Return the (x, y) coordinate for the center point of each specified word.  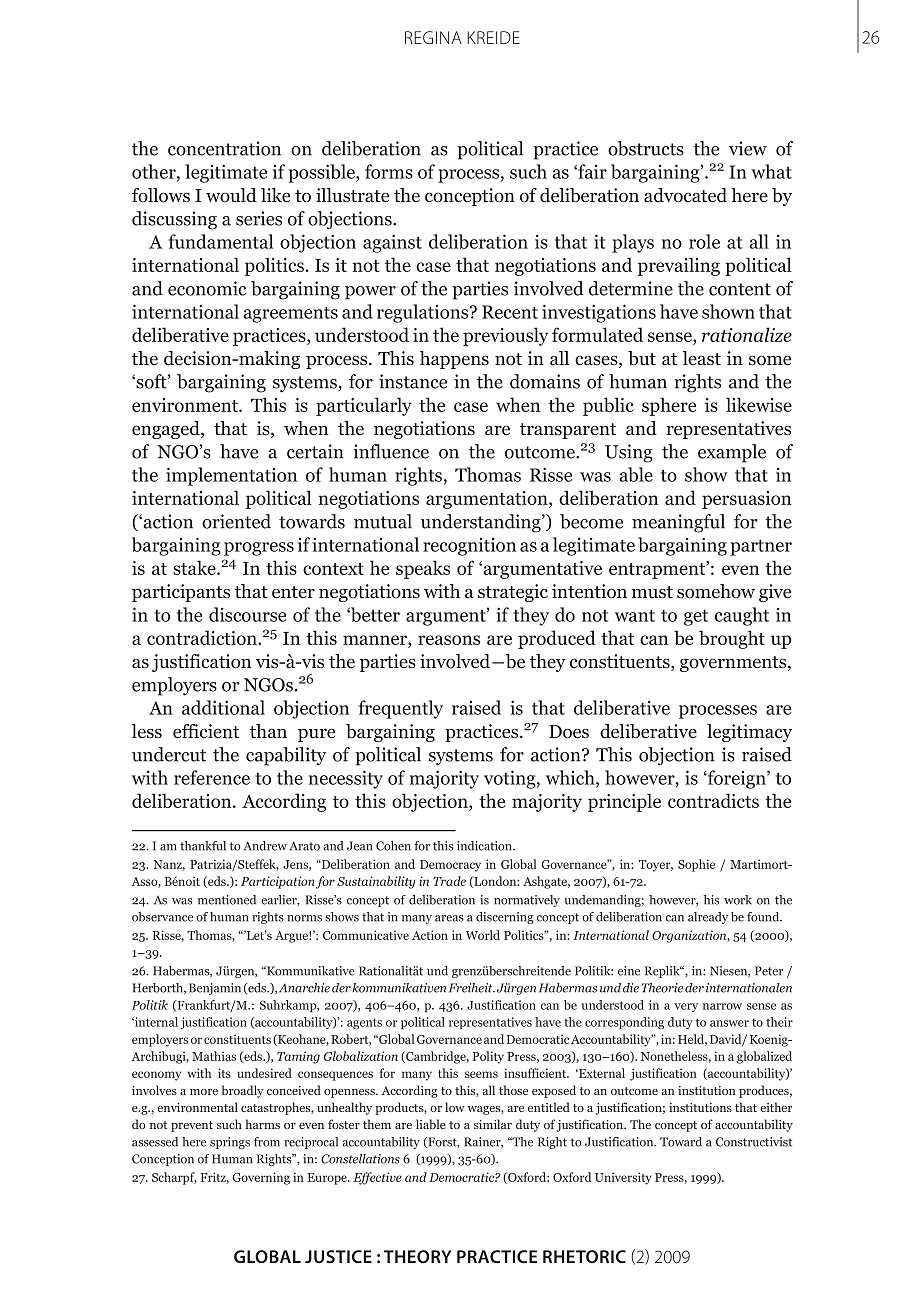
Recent (510, 312)
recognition (469, 547)
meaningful (678, 523)
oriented (236, 521)
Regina (433, 37)
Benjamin (215, 989)
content (740, 289)
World (483, 935)
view (748, 148)
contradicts (713, 800)
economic (207, 288)
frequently (400, 709)
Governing (261, 1178)
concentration (224, 148)
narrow (722, 1006)
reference (212, 777)
